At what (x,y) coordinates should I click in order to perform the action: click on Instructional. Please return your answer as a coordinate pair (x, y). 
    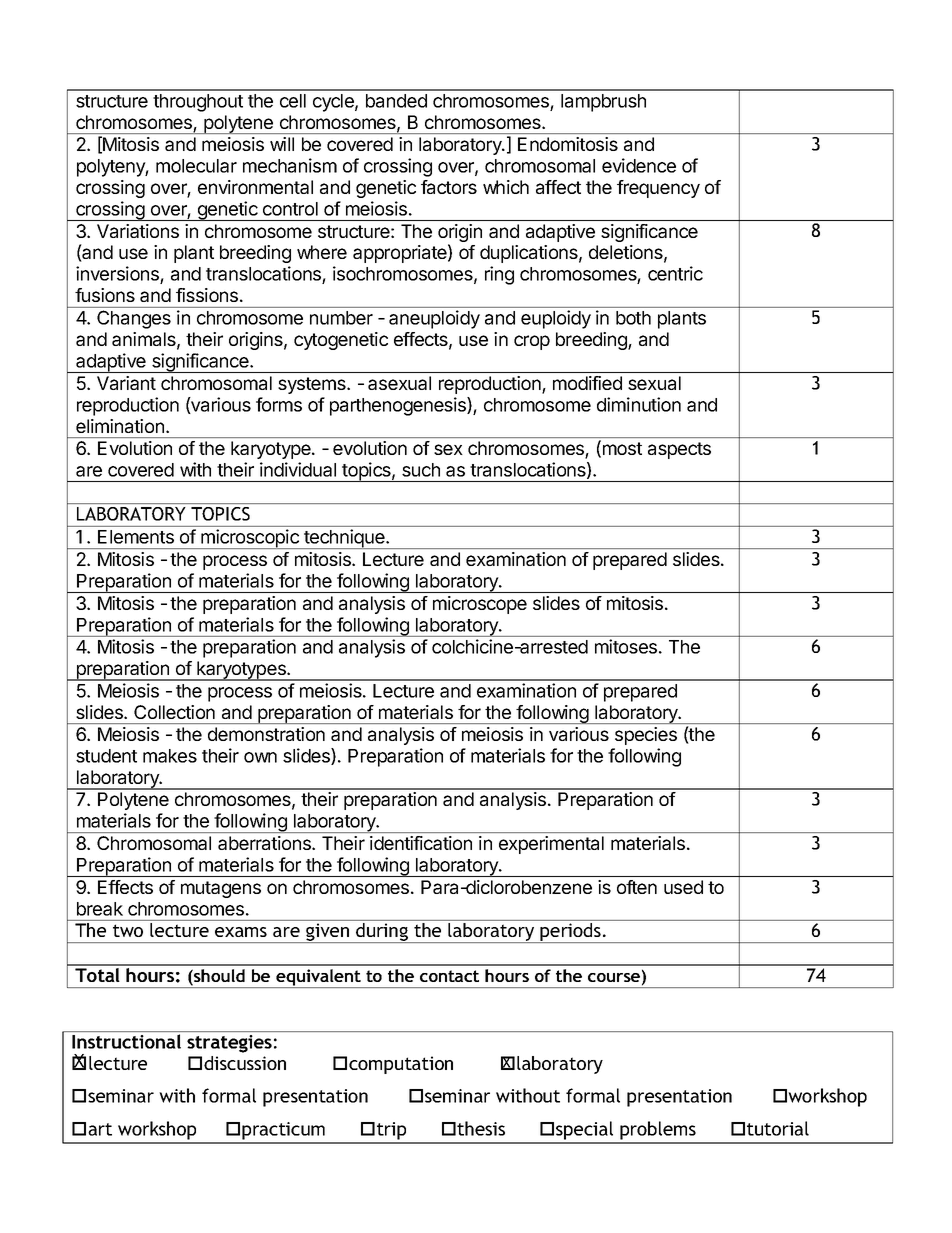
    Looking at the image, I should click on (126, 1041).
